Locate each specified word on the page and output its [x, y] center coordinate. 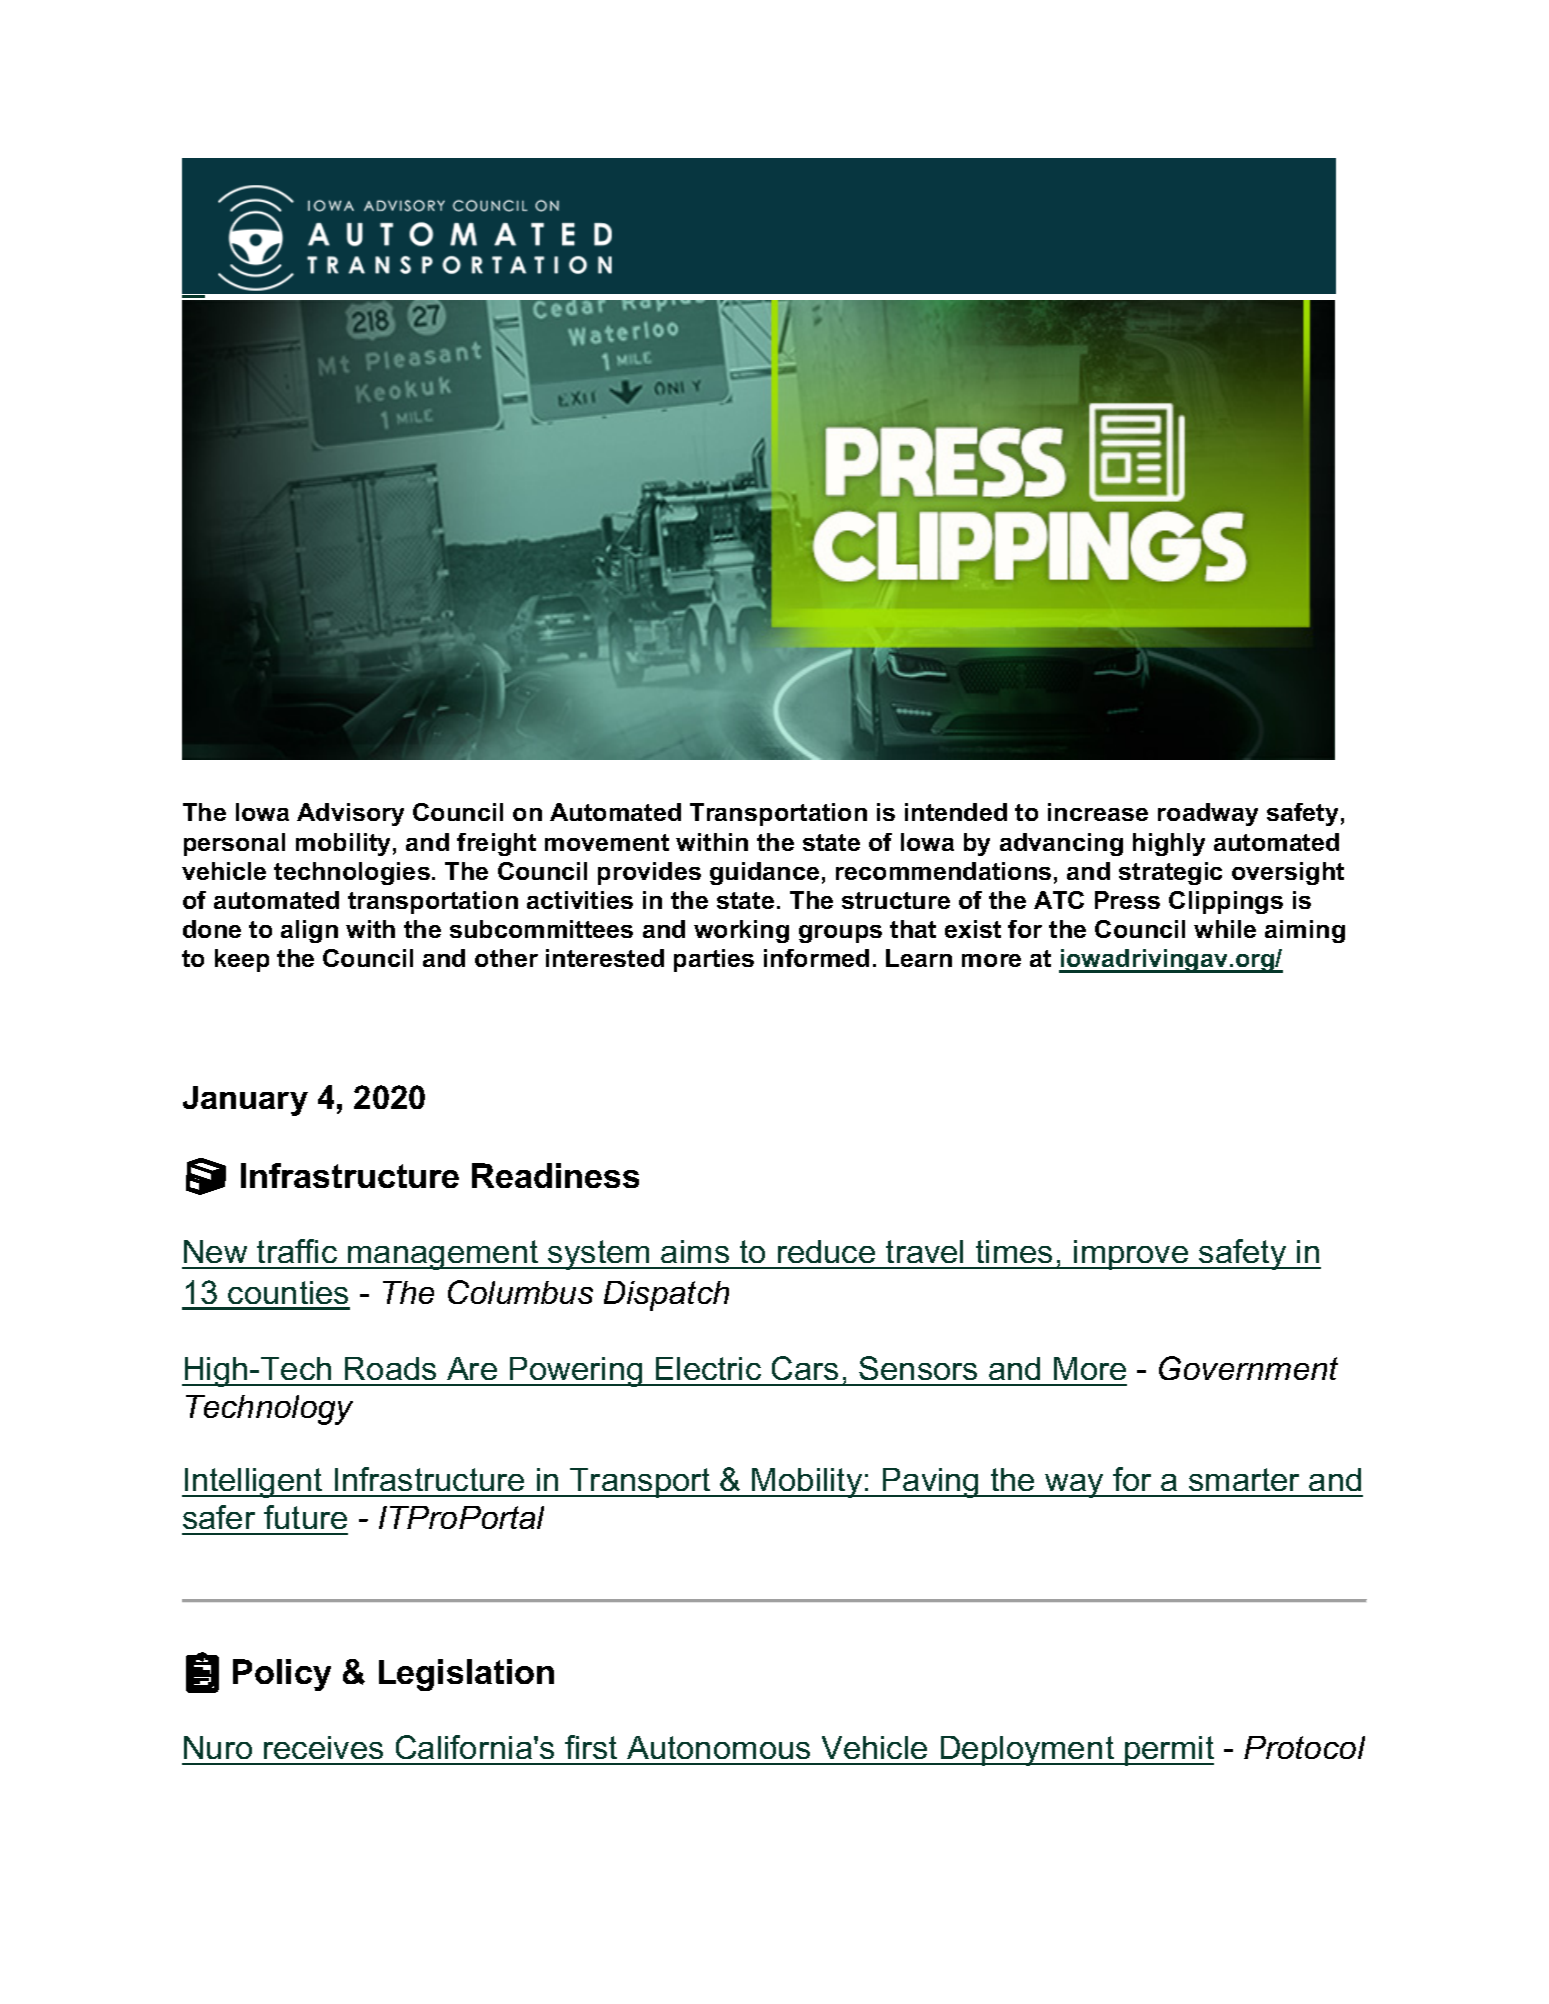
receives [323, 1747]
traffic [297, 1251]
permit [1168, 1751]
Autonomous [718, 1747]
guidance [764, 873]
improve [1131, 1255]
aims [695, 1251]
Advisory [350, 814]
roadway [1208, 814]
